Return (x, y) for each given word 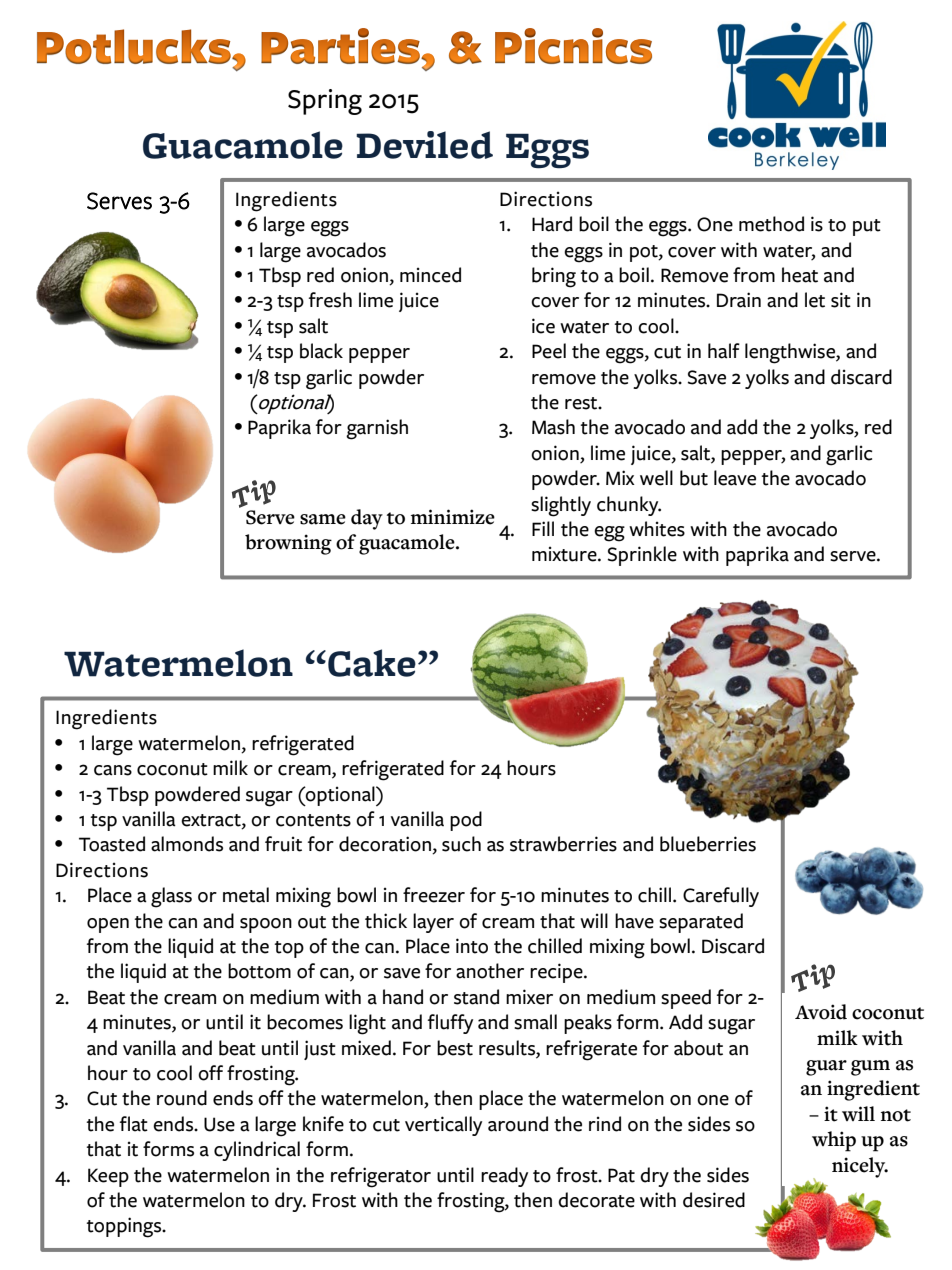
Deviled (424, 145)
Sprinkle (642, 556)
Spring (325, 102)
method (771, 224)
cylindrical (257, 1151)
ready (504, 1177)
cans (113, 770)
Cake (372, 663)
